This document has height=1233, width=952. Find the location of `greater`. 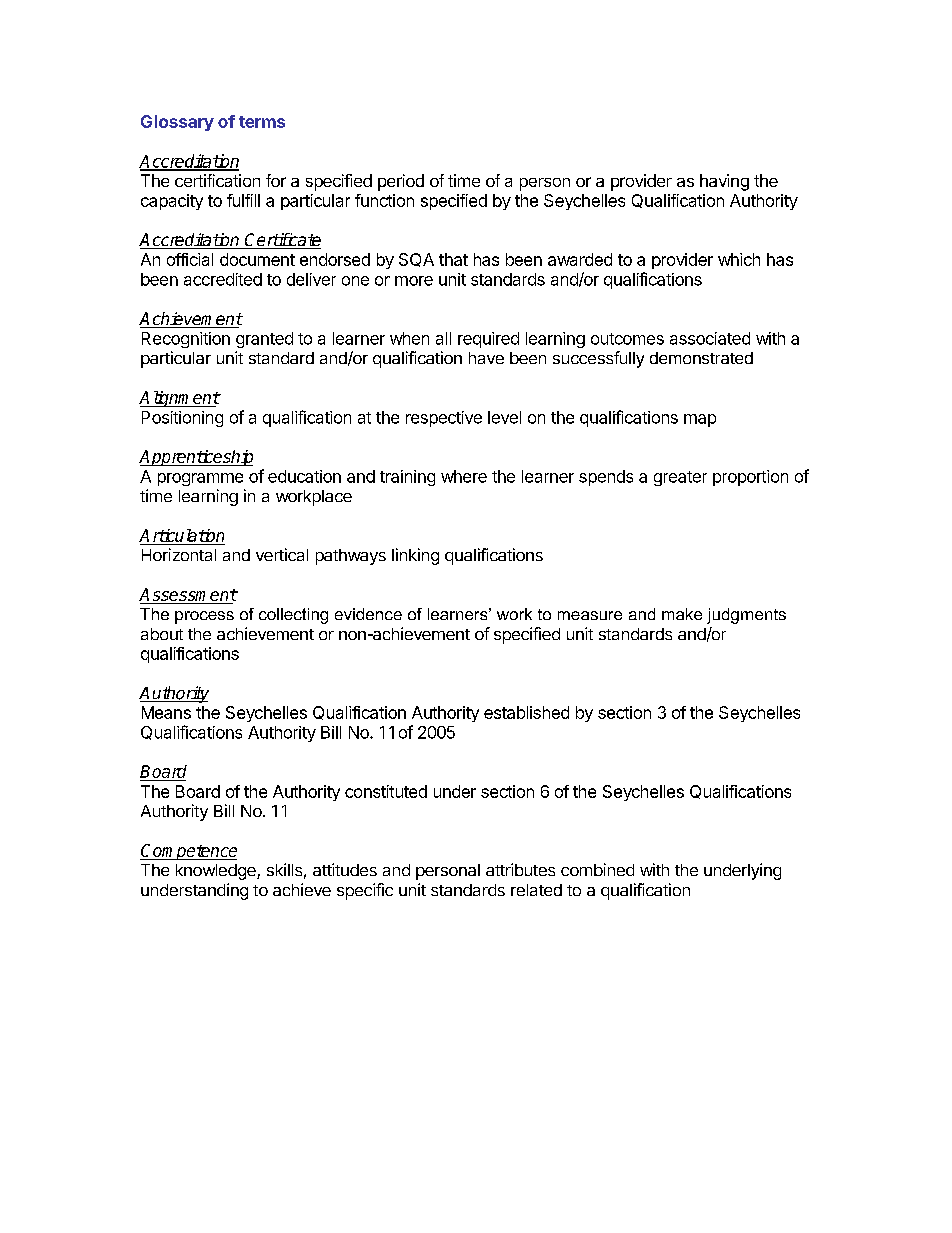

greater is located at coordinates (680, 478).
